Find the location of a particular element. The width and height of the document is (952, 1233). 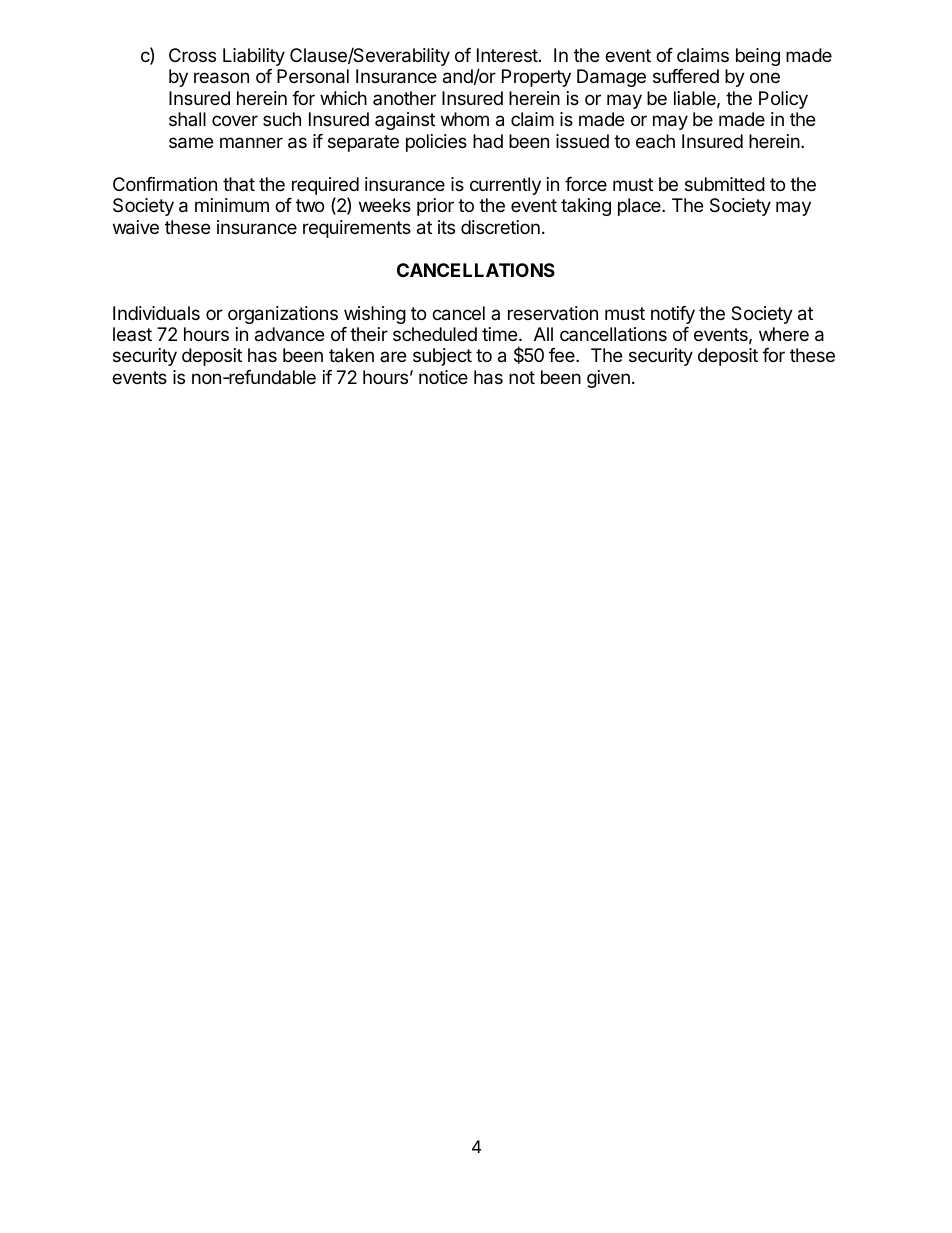

suffered is located at coordinates (686, 76).
